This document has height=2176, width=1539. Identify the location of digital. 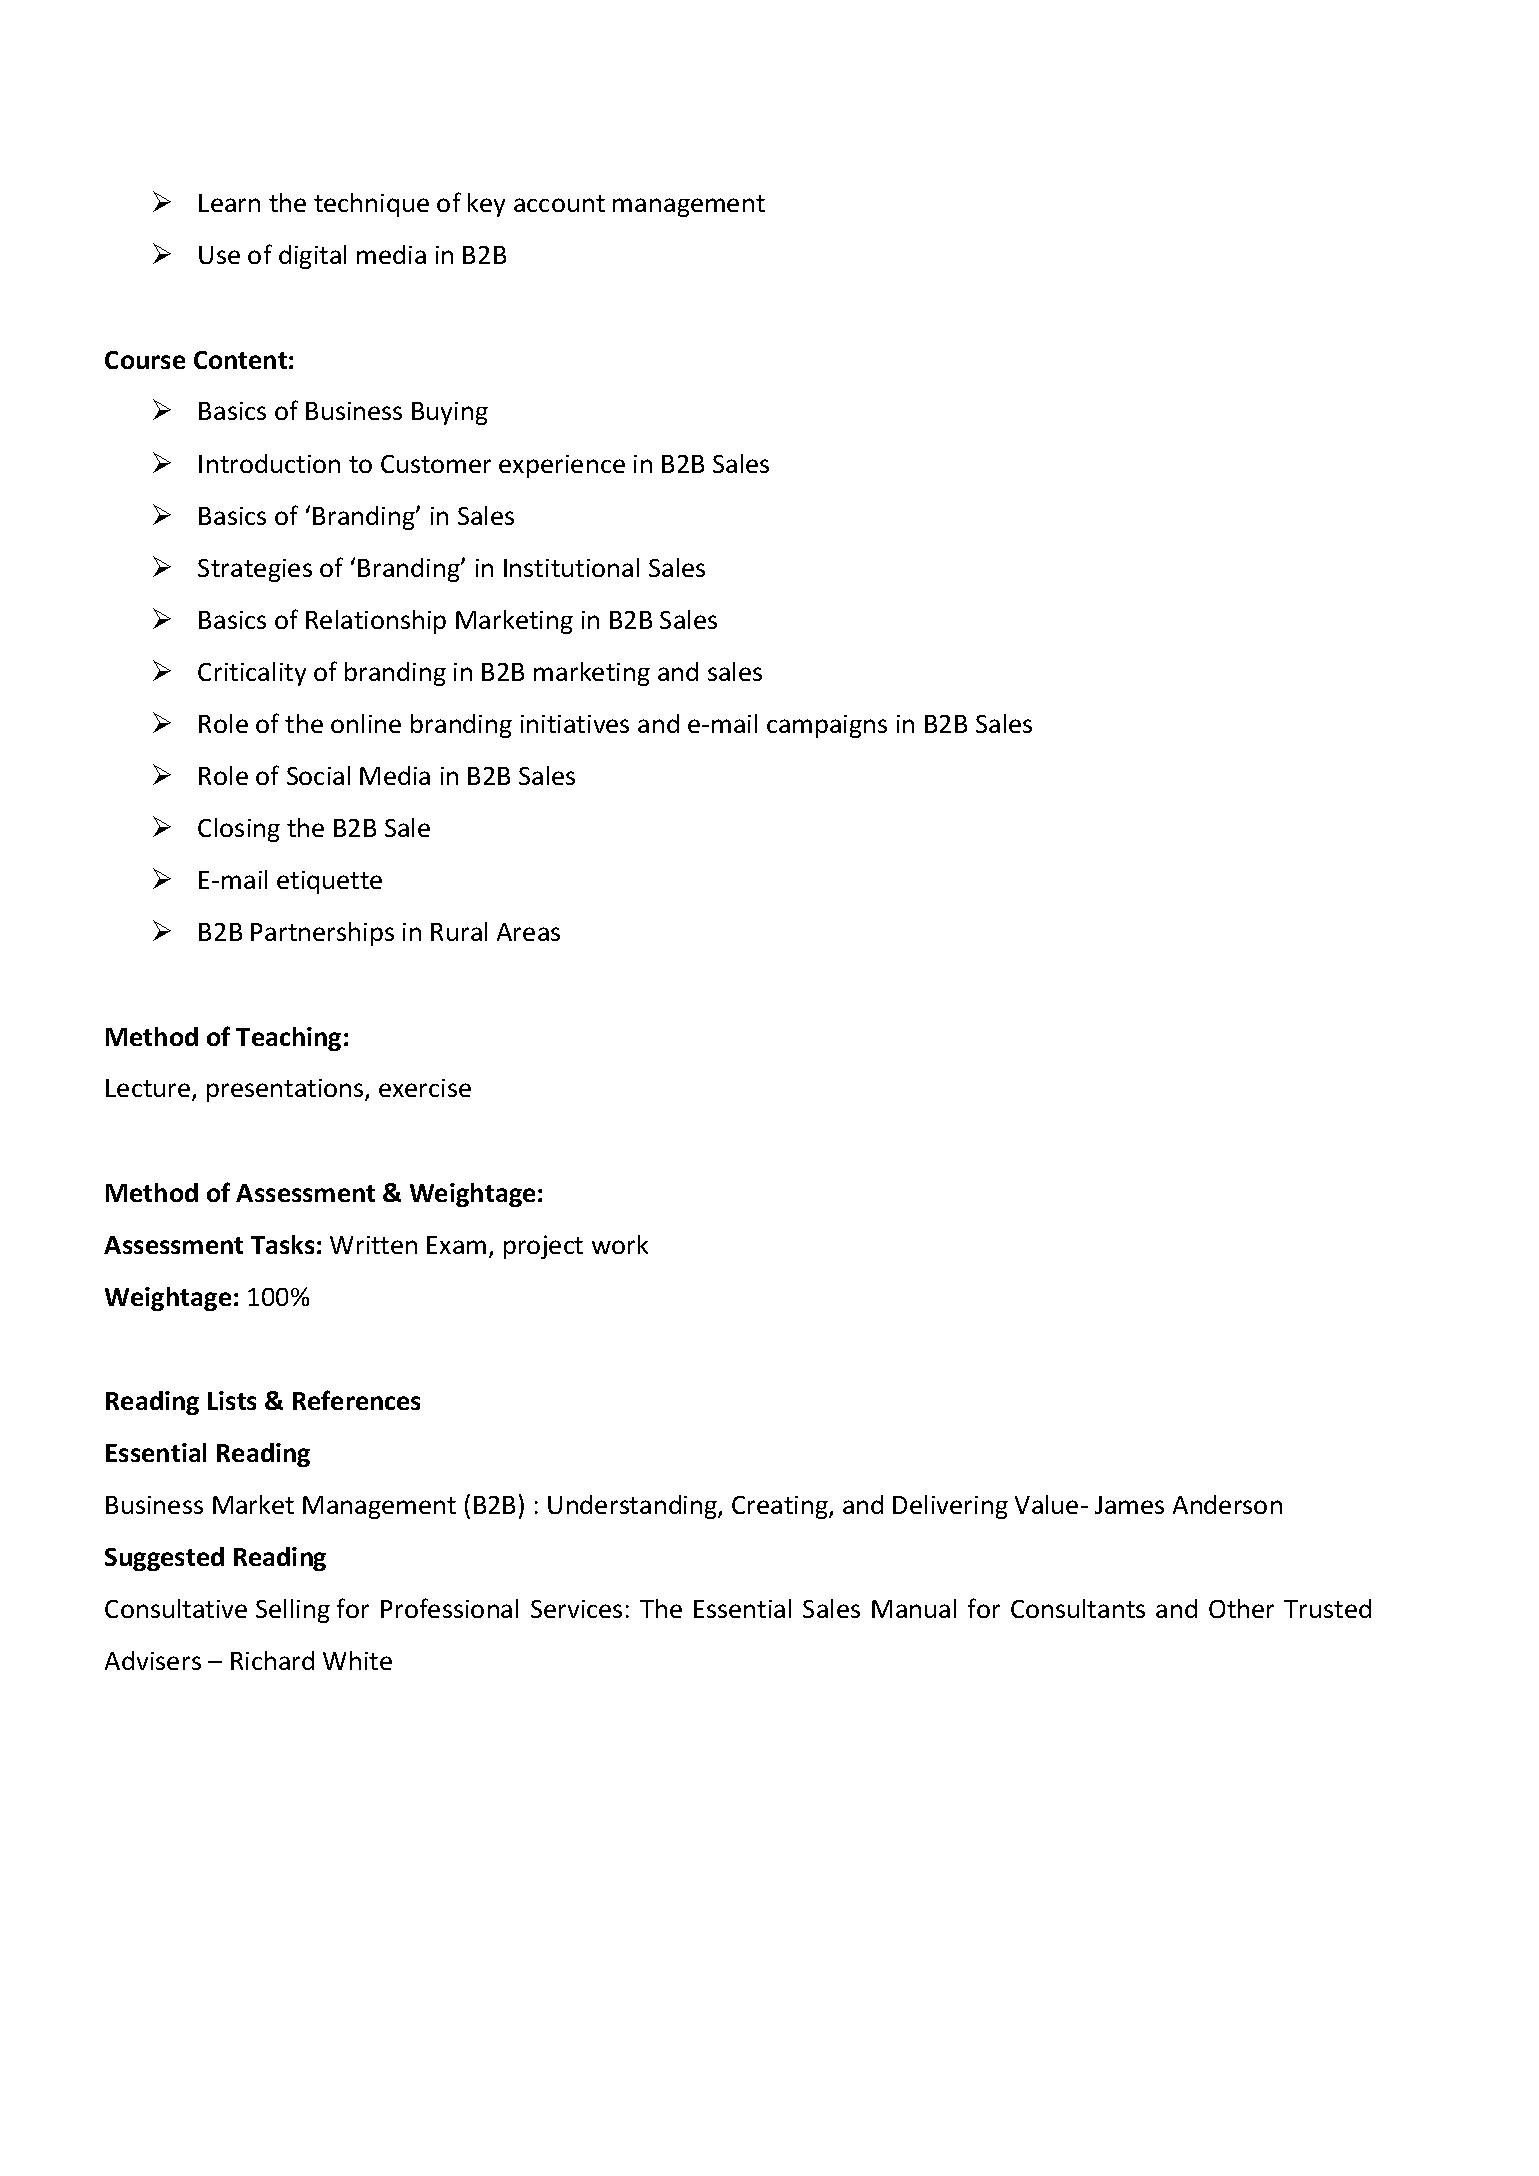
(312, 257).
